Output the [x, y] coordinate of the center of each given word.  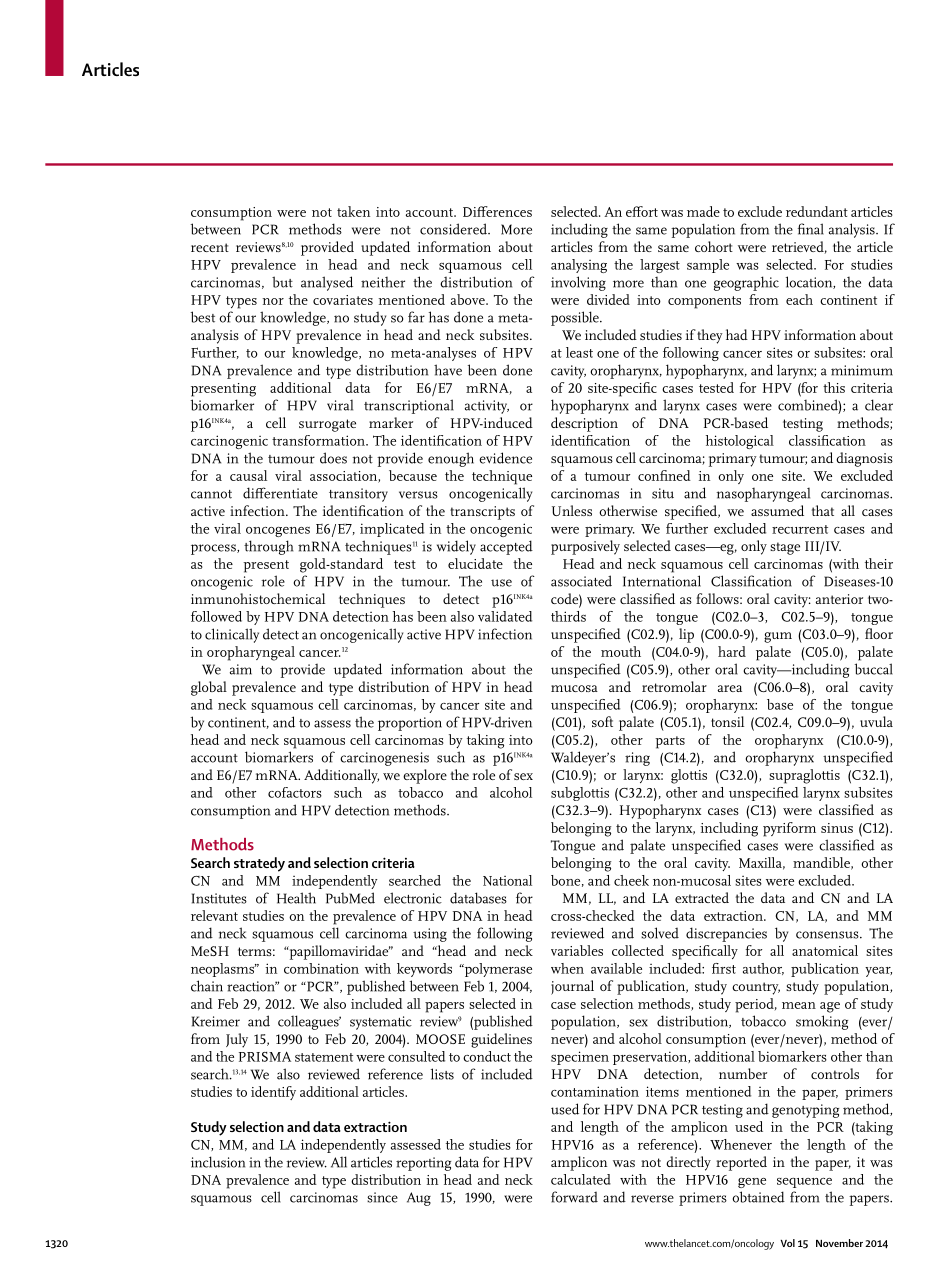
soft [602, 721]
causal [248, 475]
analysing [579, 266]
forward [574, 1197]
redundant [817, 211]
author [763, 969]
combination [321, 968]
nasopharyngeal [763, 495]
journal [572, 987]
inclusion [218, 1162]
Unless [572, 510]
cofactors [295, 792]
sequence [804, 1183]
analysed [327, 283]
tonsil [727, 721]
